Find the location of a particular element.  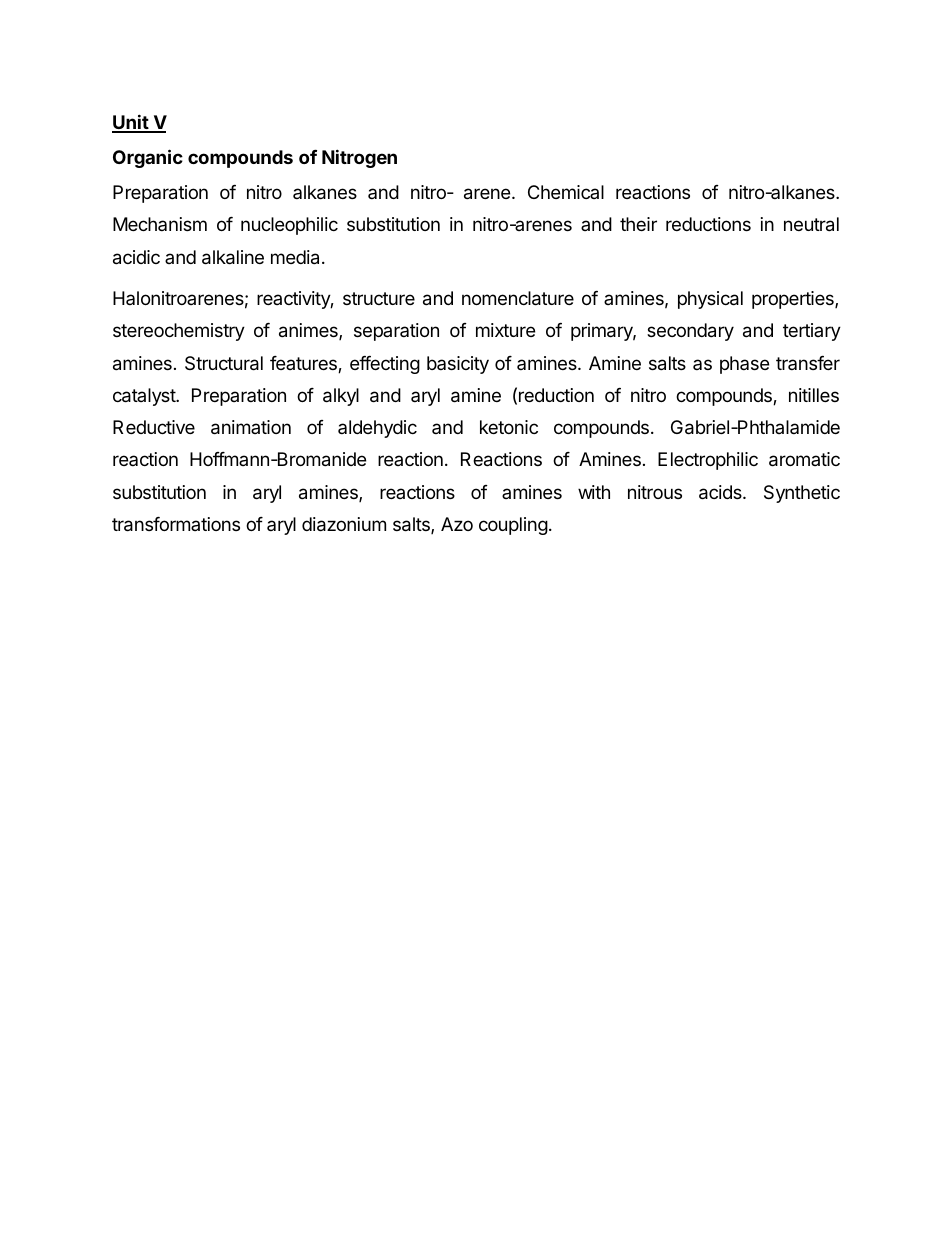

neutral is located at coordinates (811, 224).
